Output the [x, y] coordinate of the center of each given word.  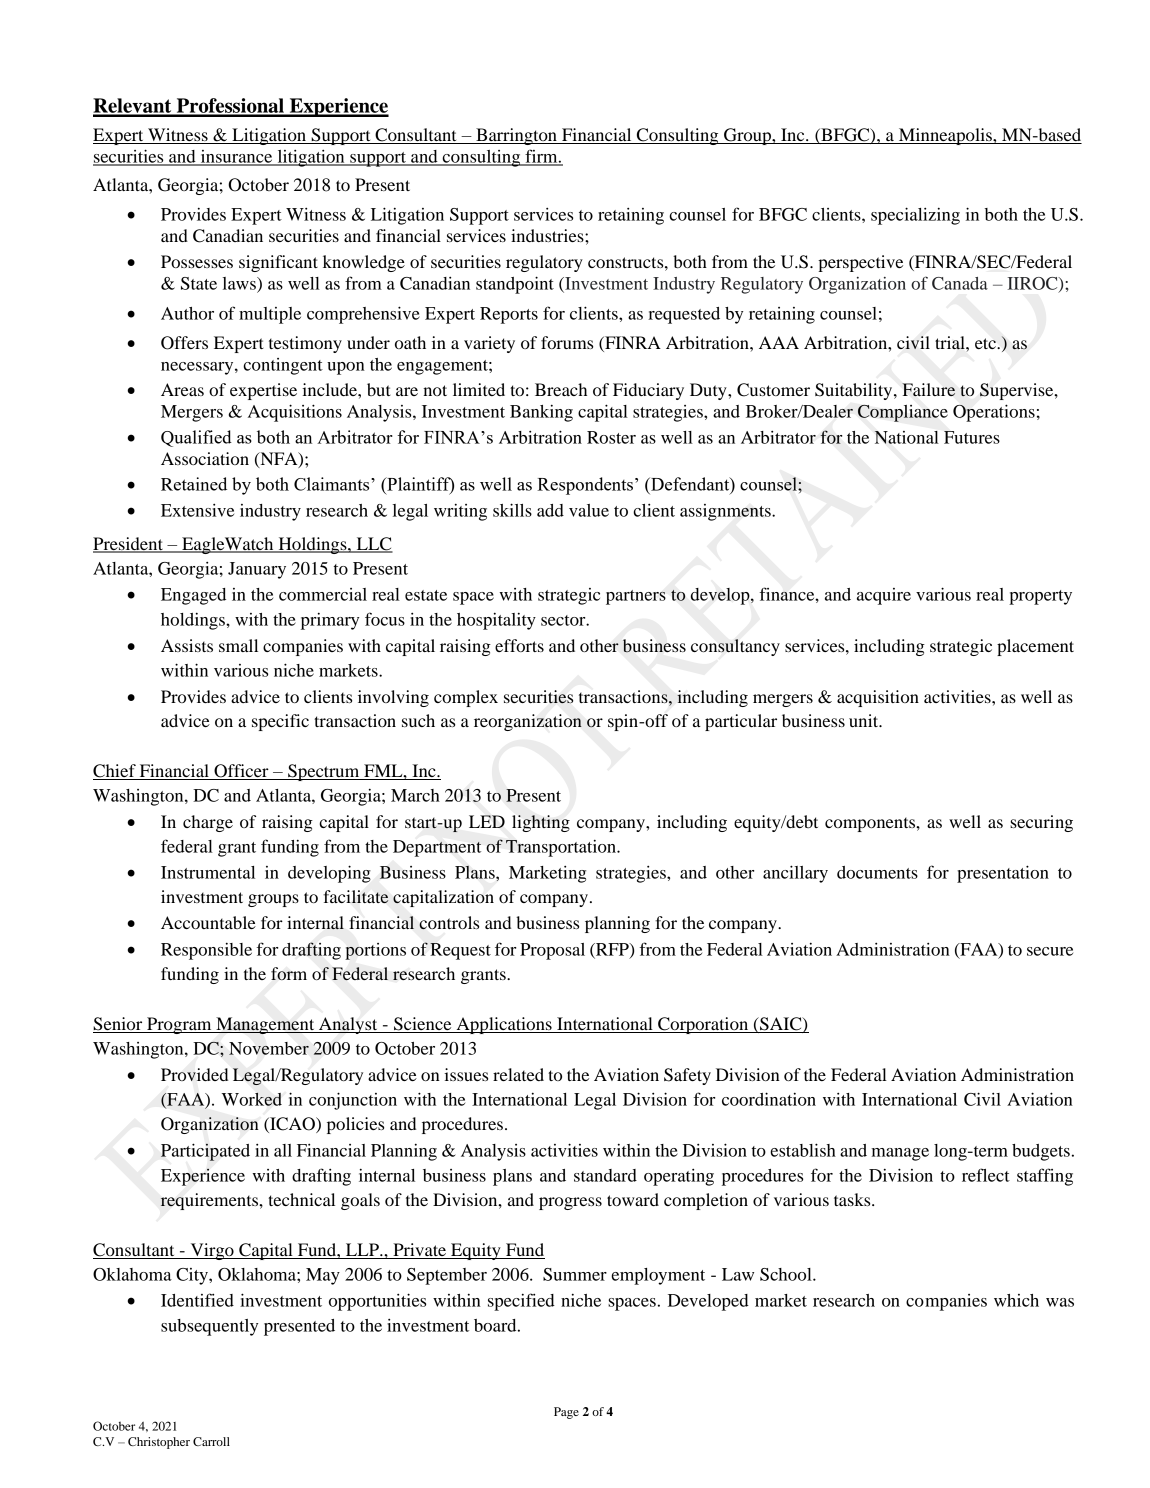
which [1016, 1300]
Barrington [516, 136]
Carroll [211, 1441]
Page [566, 1413]
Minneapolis [945, 136]
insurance [236, 157]
